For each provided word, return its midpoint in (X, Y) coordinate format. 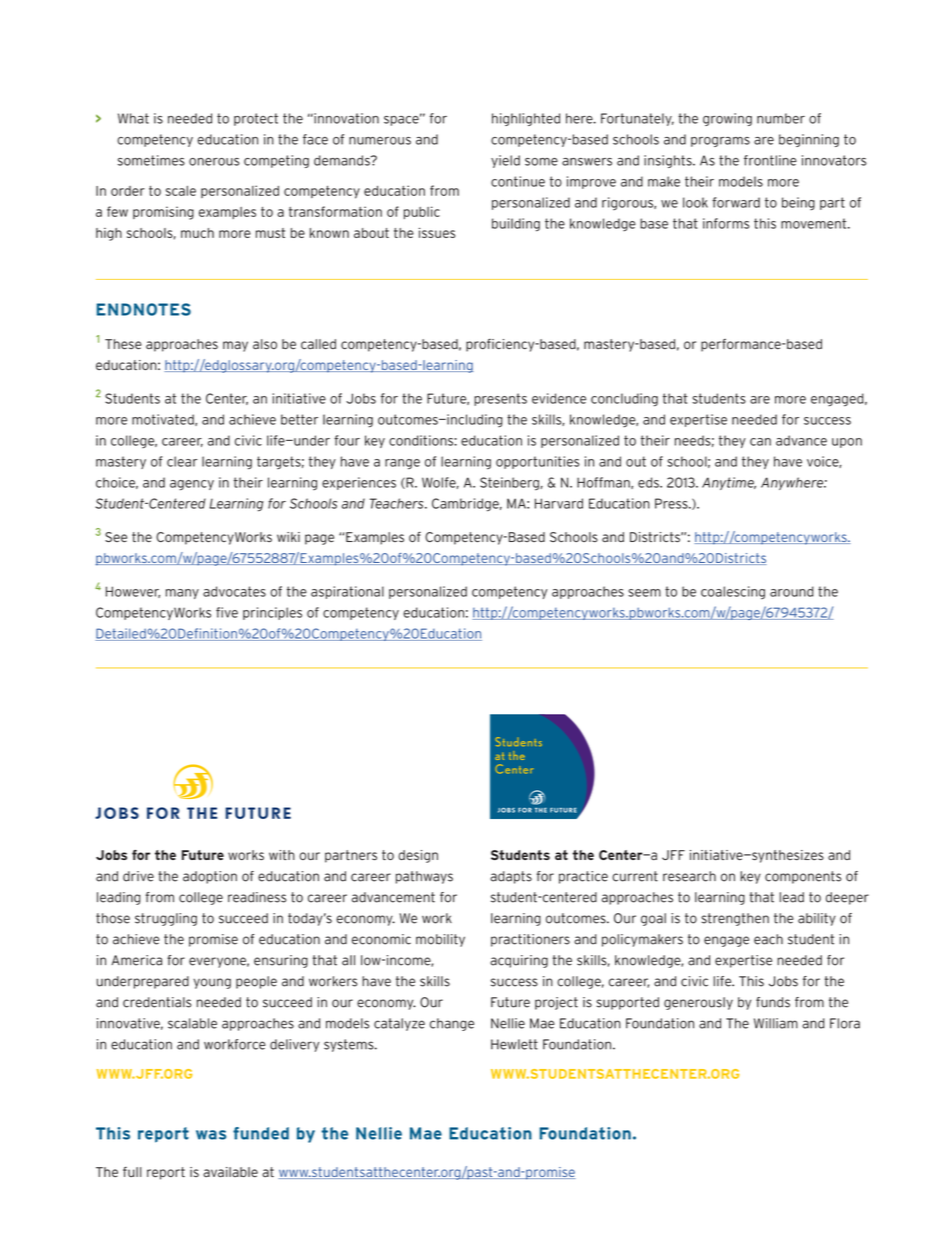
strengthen (735, 919)
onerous (214, 162)
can (760, 442)
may (235, 346)
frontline (770, 160)
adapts (511, 877)
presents (500, 399)
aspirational (347, 592)
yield (505, 161)
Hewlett (514, 1044)
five (227, 612)
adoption (210, 877)
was (211, 1135)
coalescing (733, 593)
